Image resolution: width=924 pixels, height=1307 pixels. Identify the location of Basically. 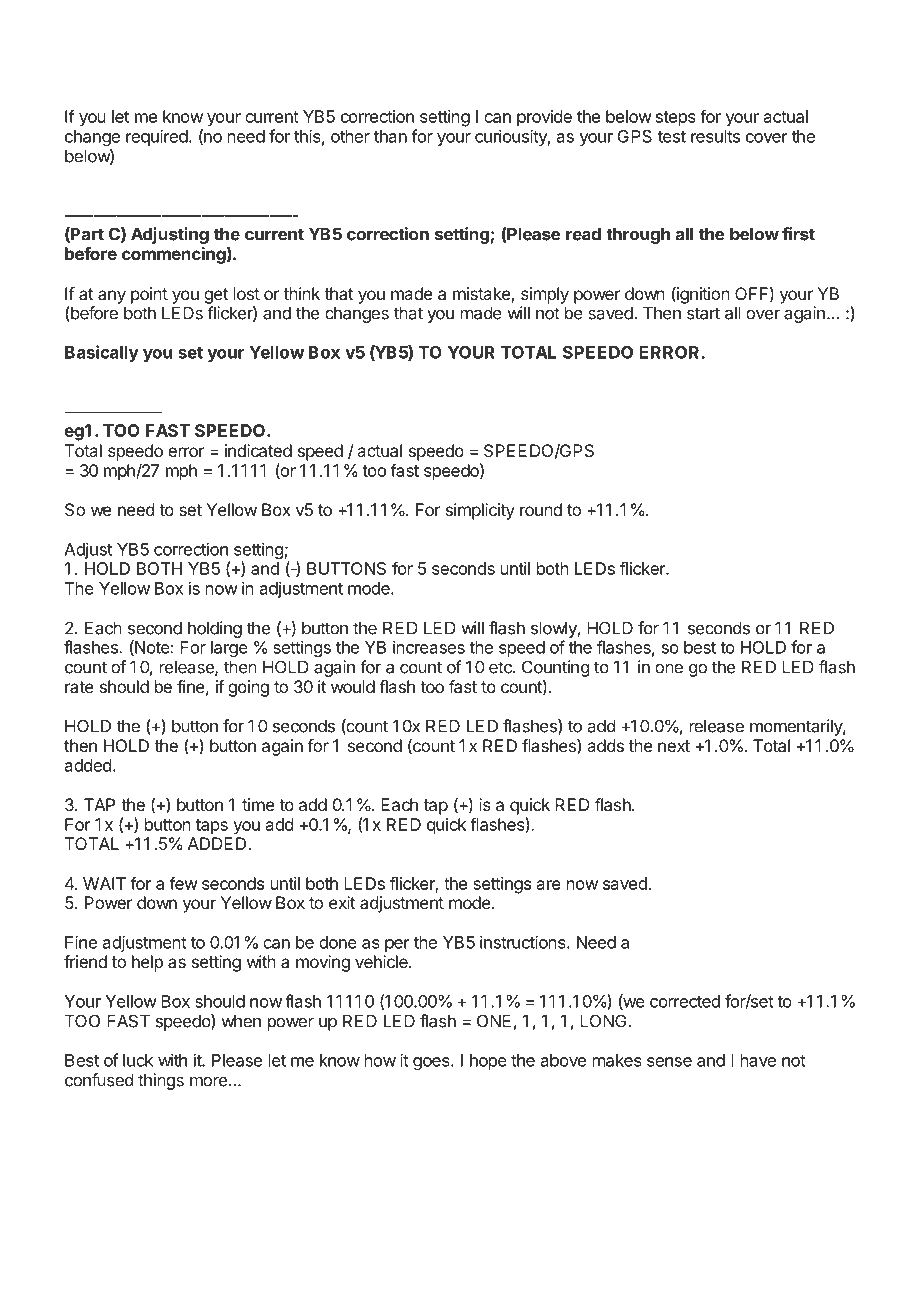
(102, 353).
